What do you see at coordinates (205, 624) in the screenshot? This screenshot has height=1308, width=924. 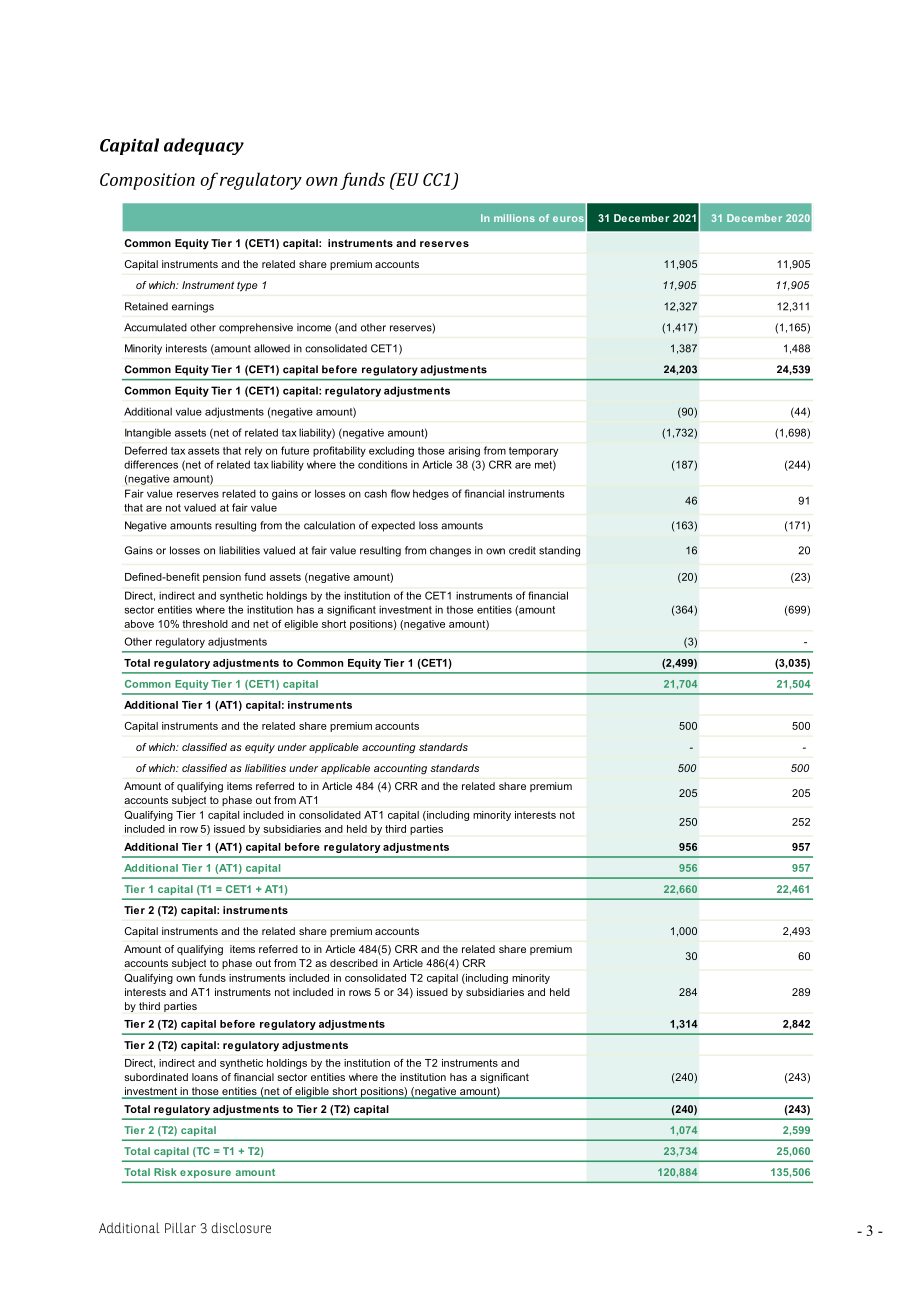 I see `threshold` at bounding box center [205, 624].
